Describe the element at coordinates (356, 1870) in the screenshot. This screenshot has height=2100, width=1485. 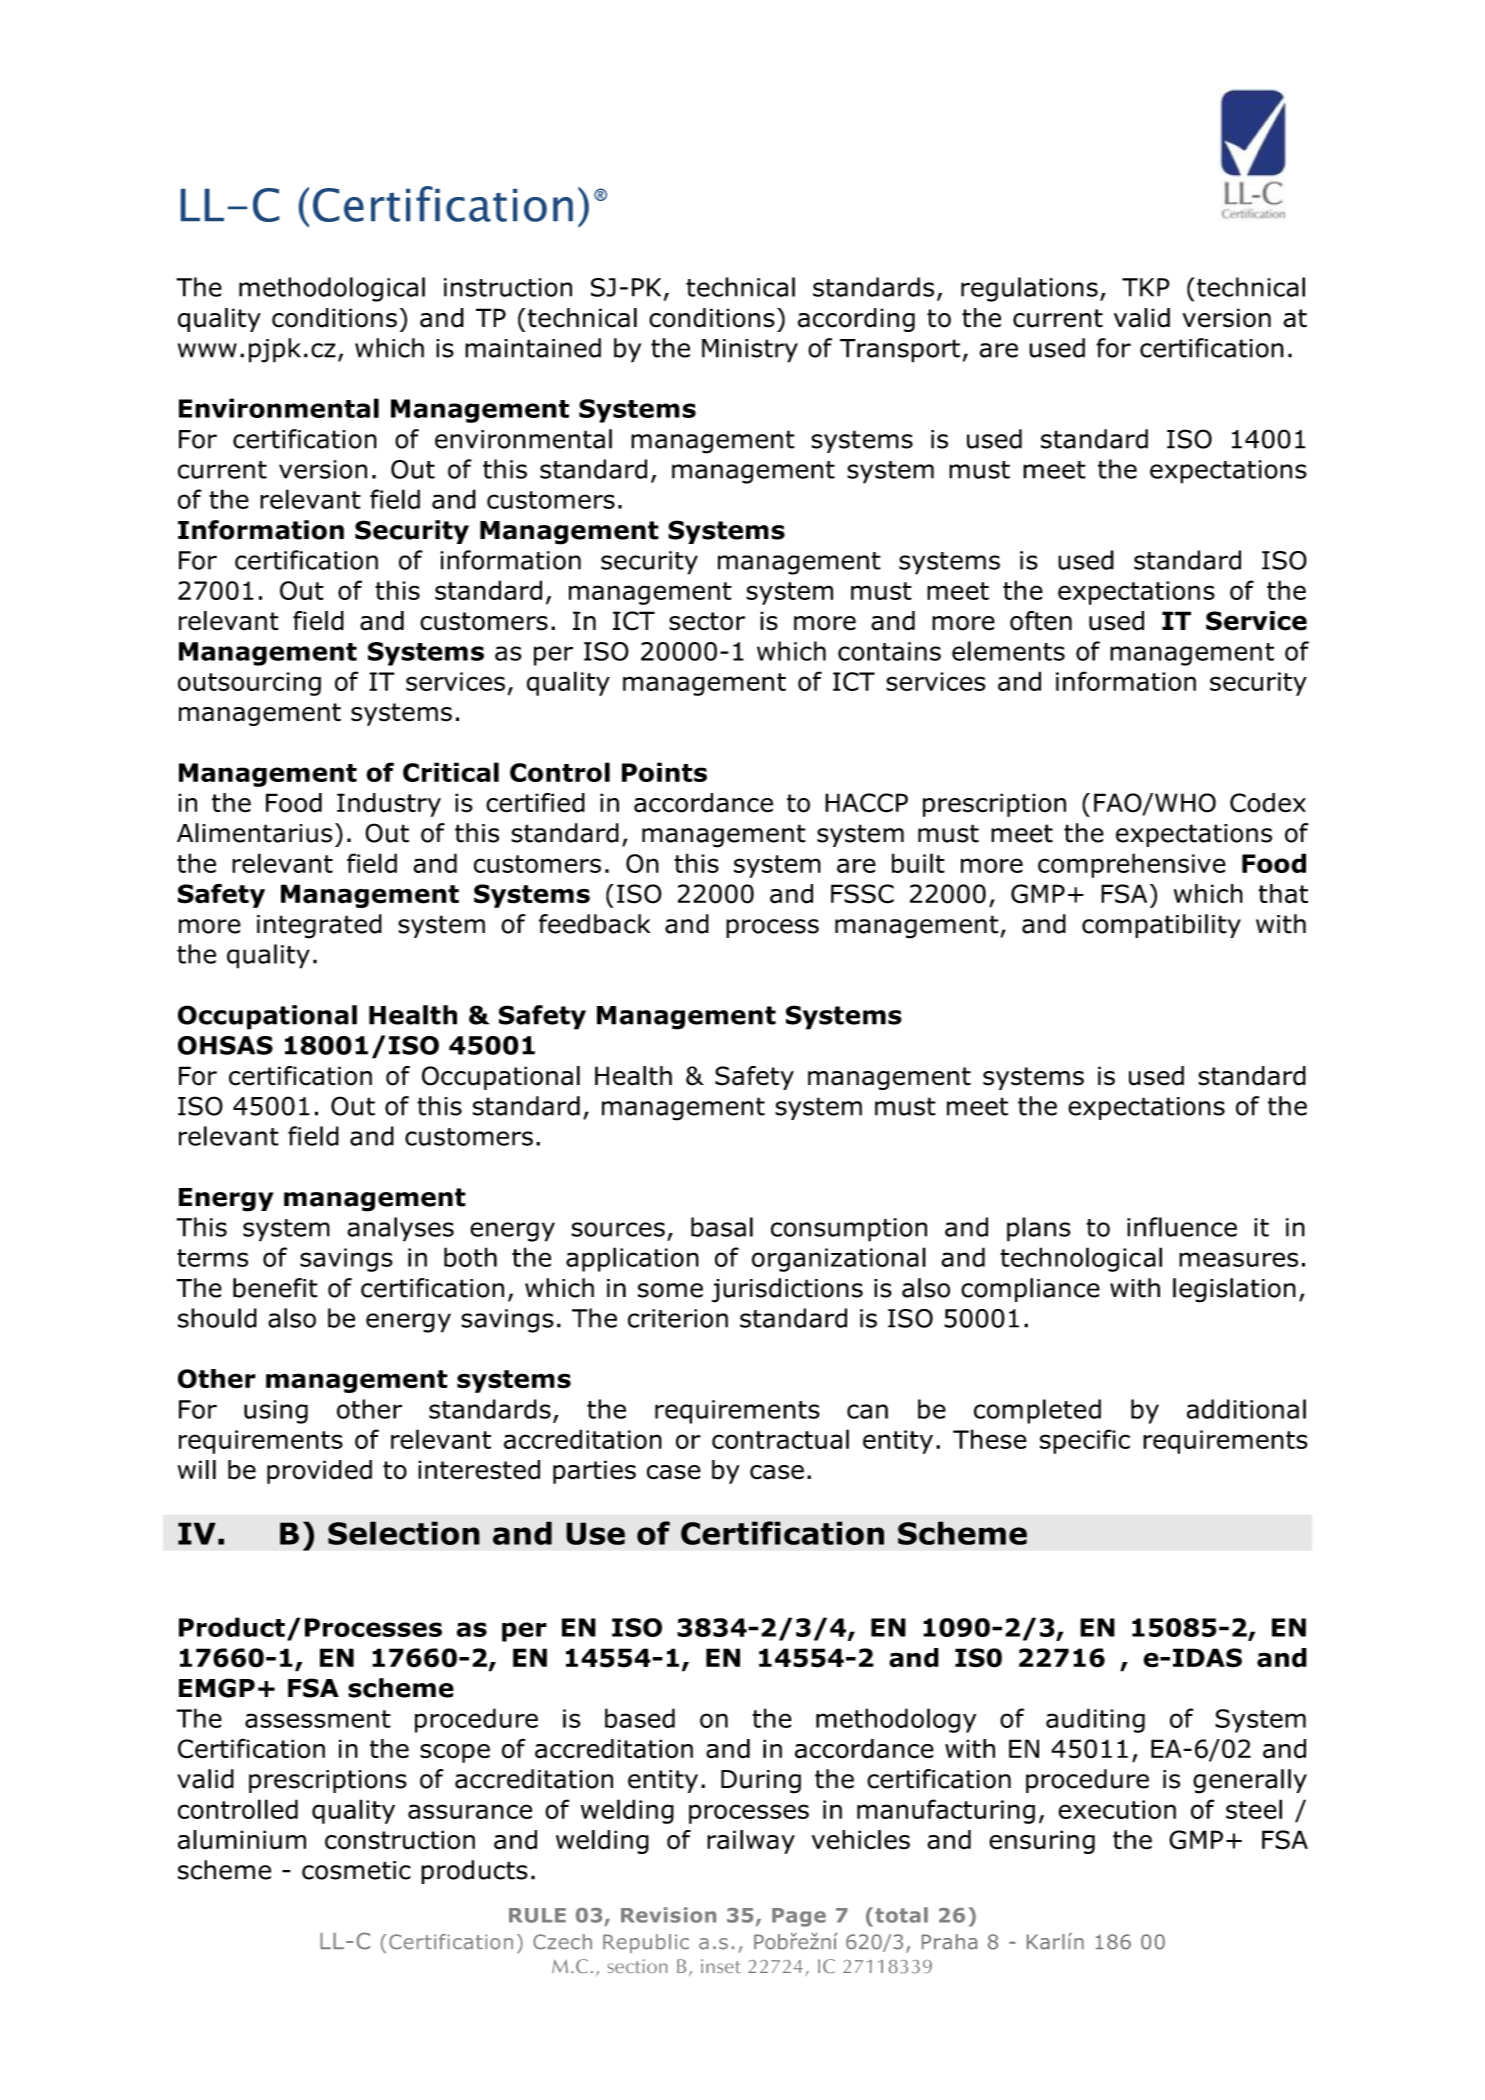
I see `cosmetic` at that location.
